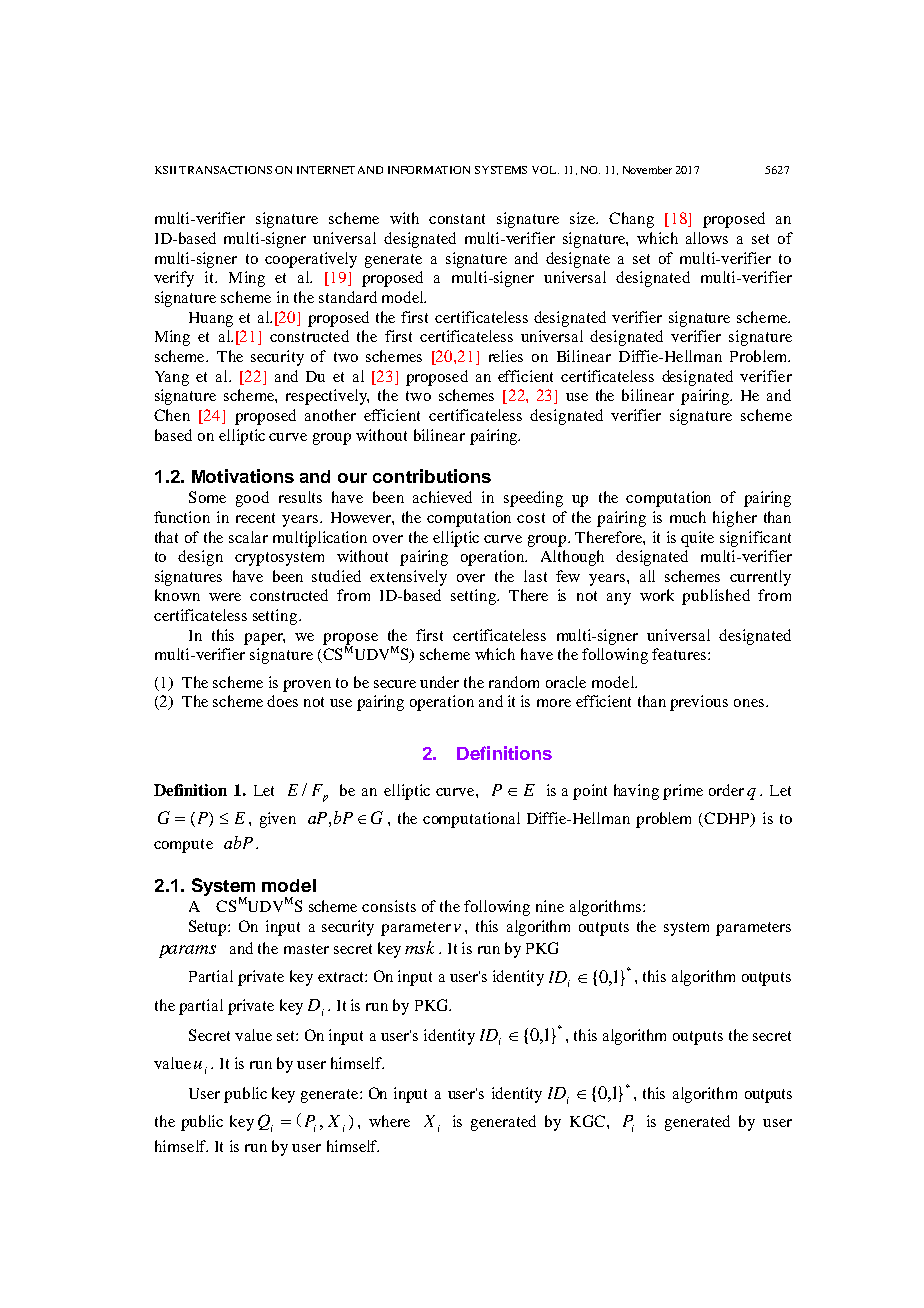 The image size is (924, 1308). I want to click on contributions, so click(432, 476).
